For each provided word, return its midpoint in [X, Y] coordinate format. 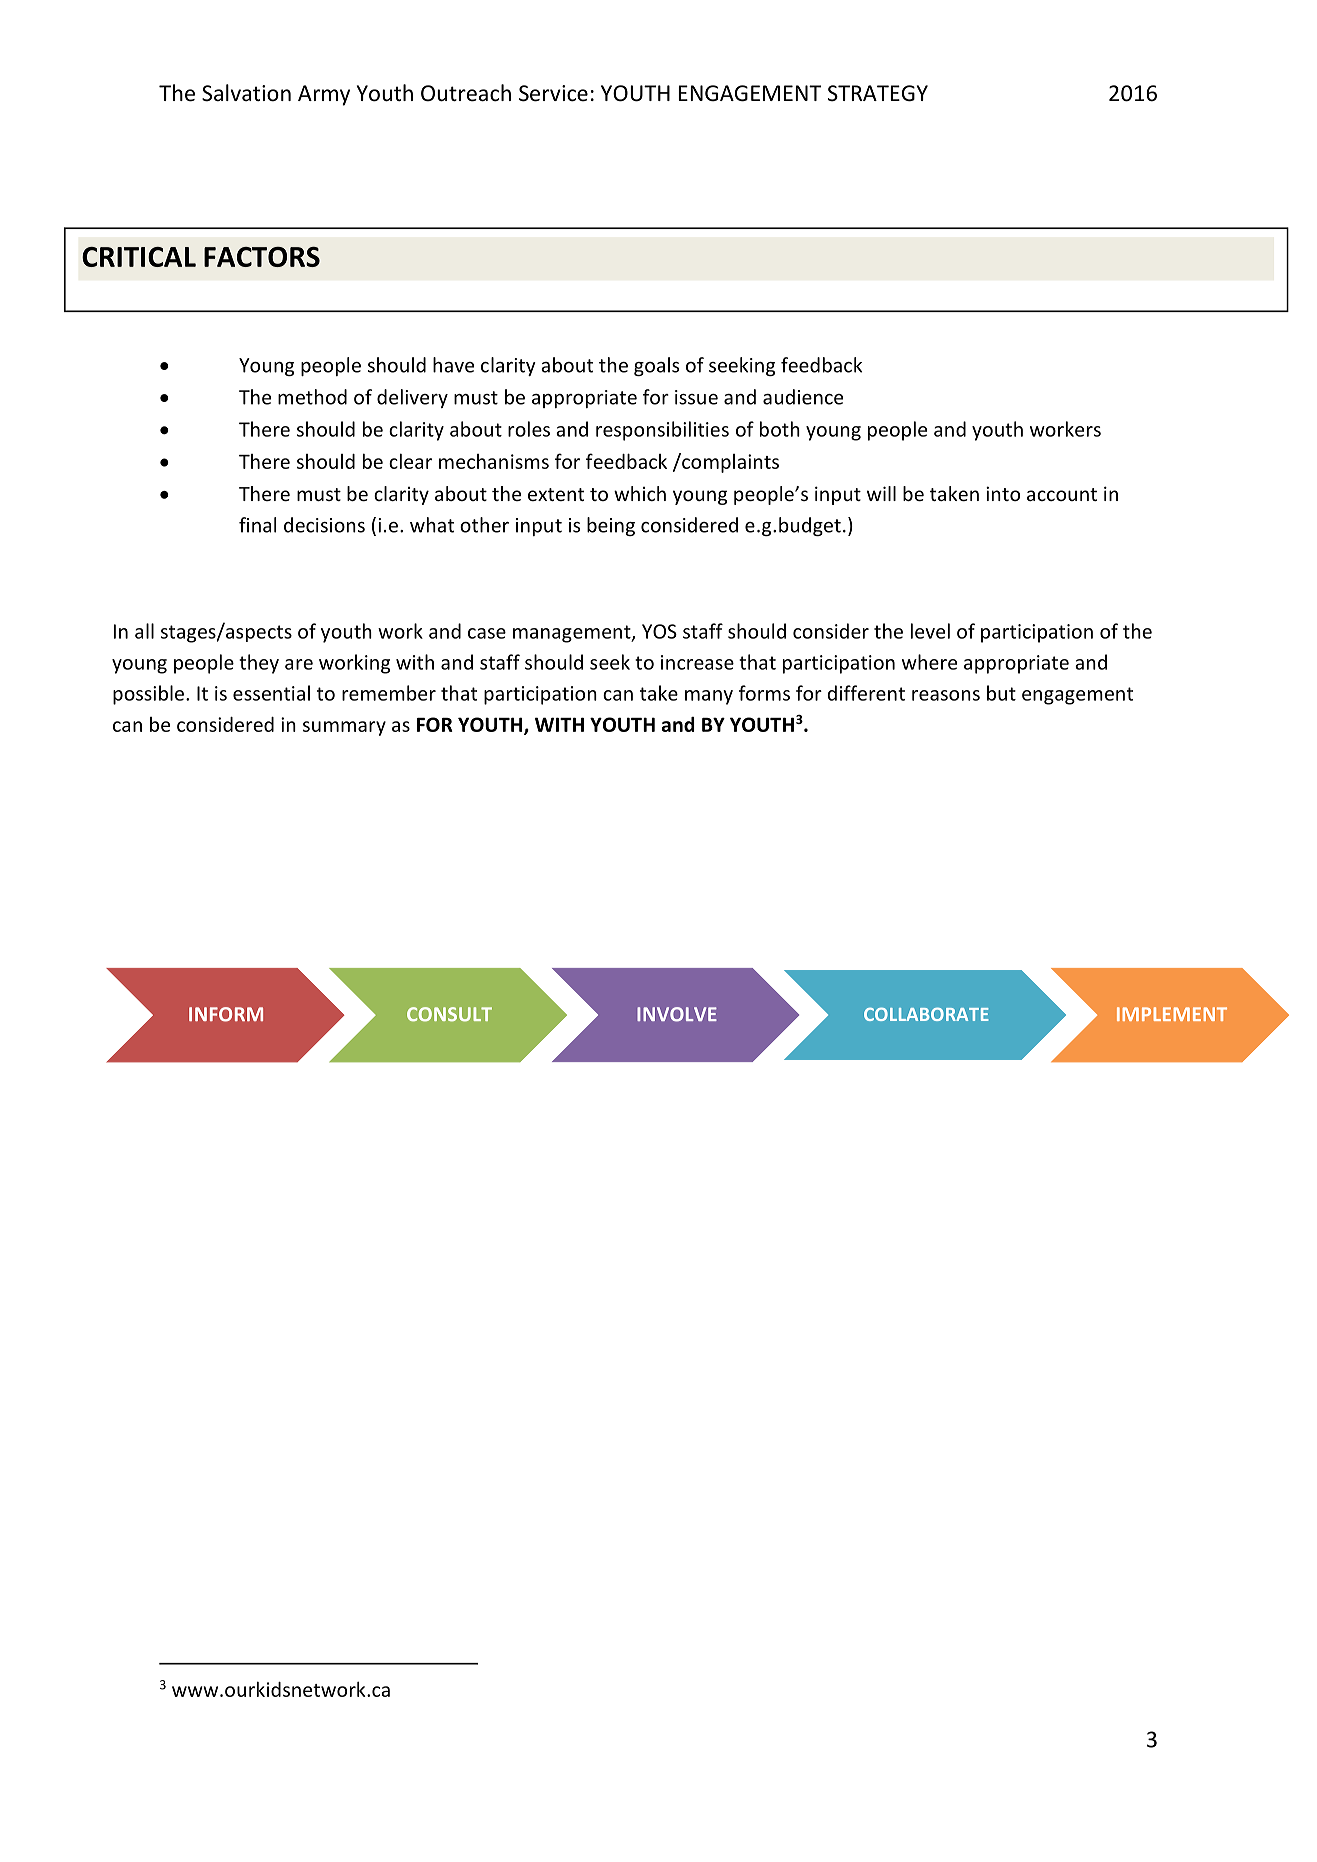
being [611, 526]
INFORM [226, 1014]
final [257, 525]
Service [553, 93]
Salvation [246, 93]
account [1062, 494]
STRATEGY [878, 93]
